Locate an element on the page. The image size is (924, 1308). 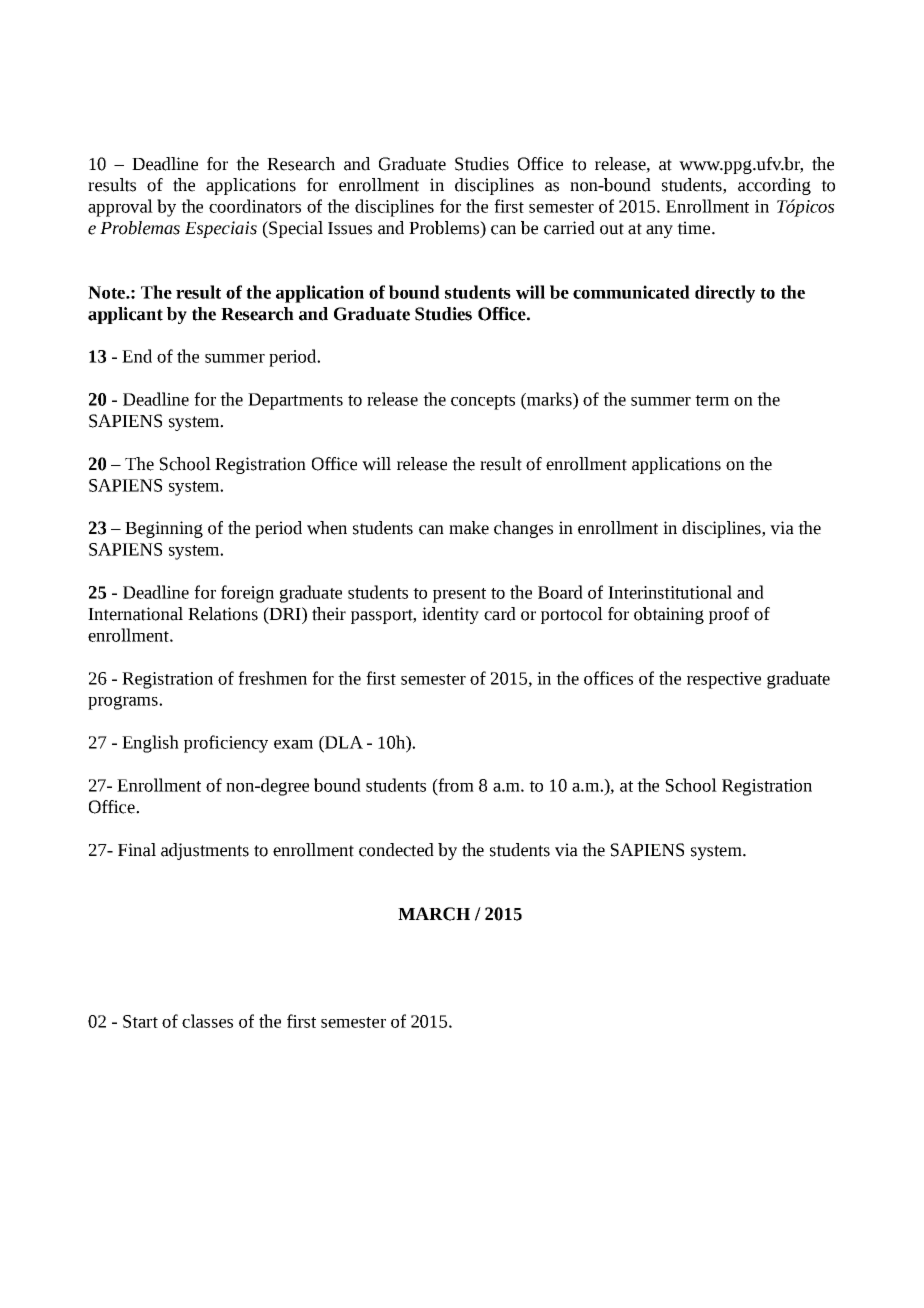
term is located at coordinates (712, 400).
